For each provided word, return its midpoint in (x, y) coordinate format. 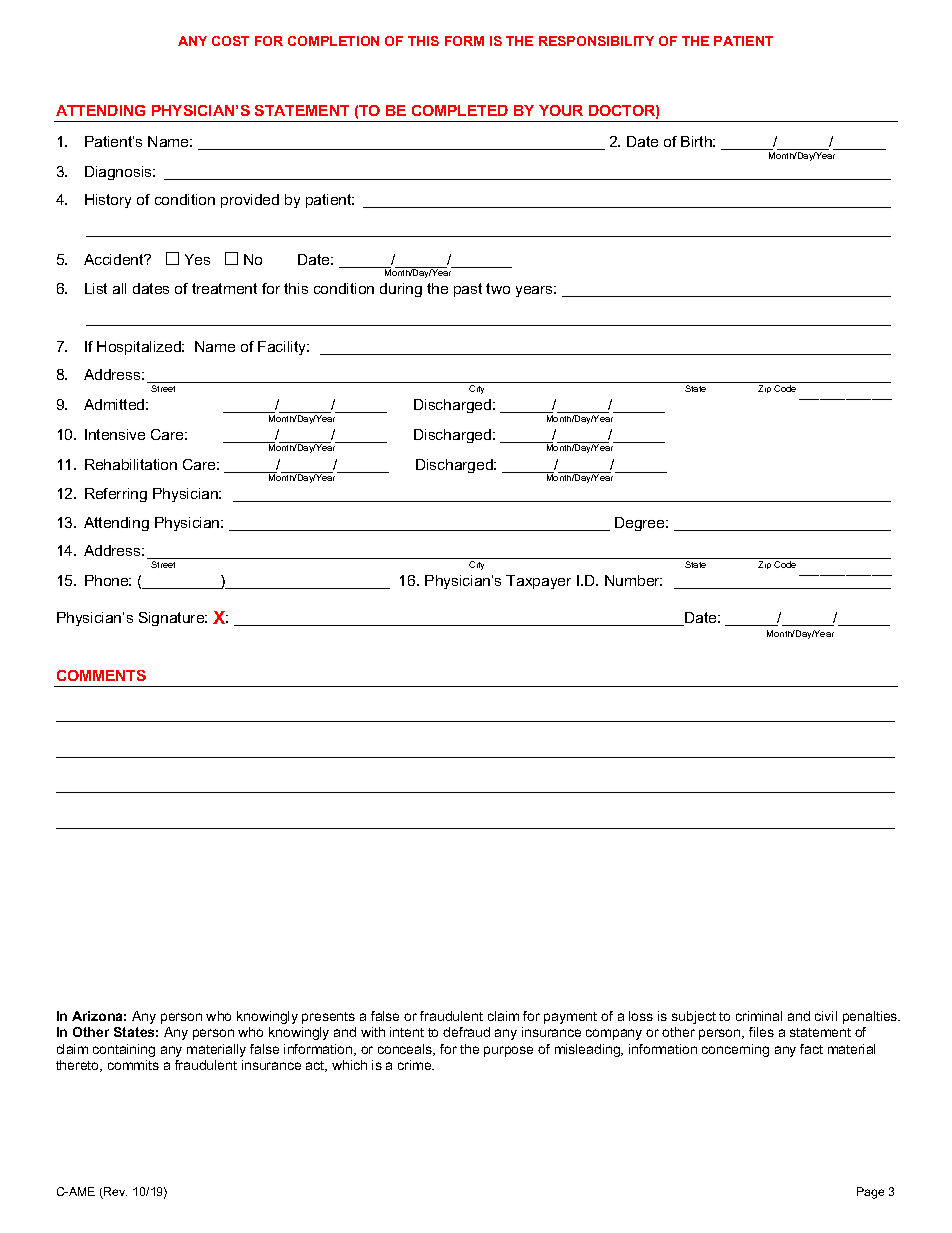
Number (633, 580)
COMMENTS (101, 675)
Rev (114, 1193)
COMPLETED (460, 110)
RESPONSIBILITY (596, 41)
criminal (759, 1016)
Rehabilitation (131, 464)
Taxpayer (538, 582)
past (468, 290)
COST (230, 41)
